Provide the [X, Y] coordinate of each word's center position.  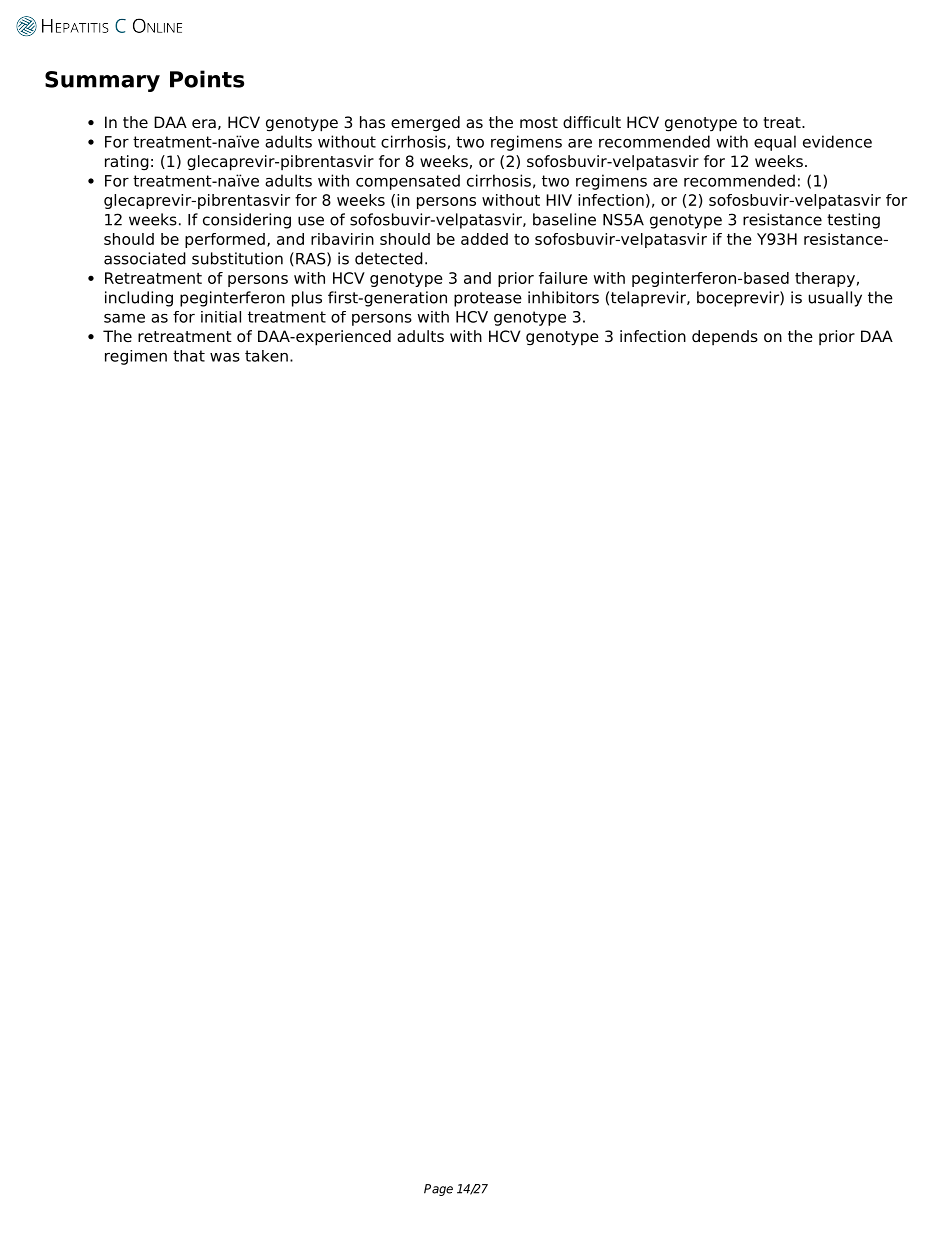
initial [221, 317]
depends [725, 337]
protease [488, 299]
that [189, 356]
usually [835, 299]
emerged [425, 124]
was [225, 357]
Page [438, 1190]
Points [207, 79]
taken [266, 356]
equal [775, 143]
